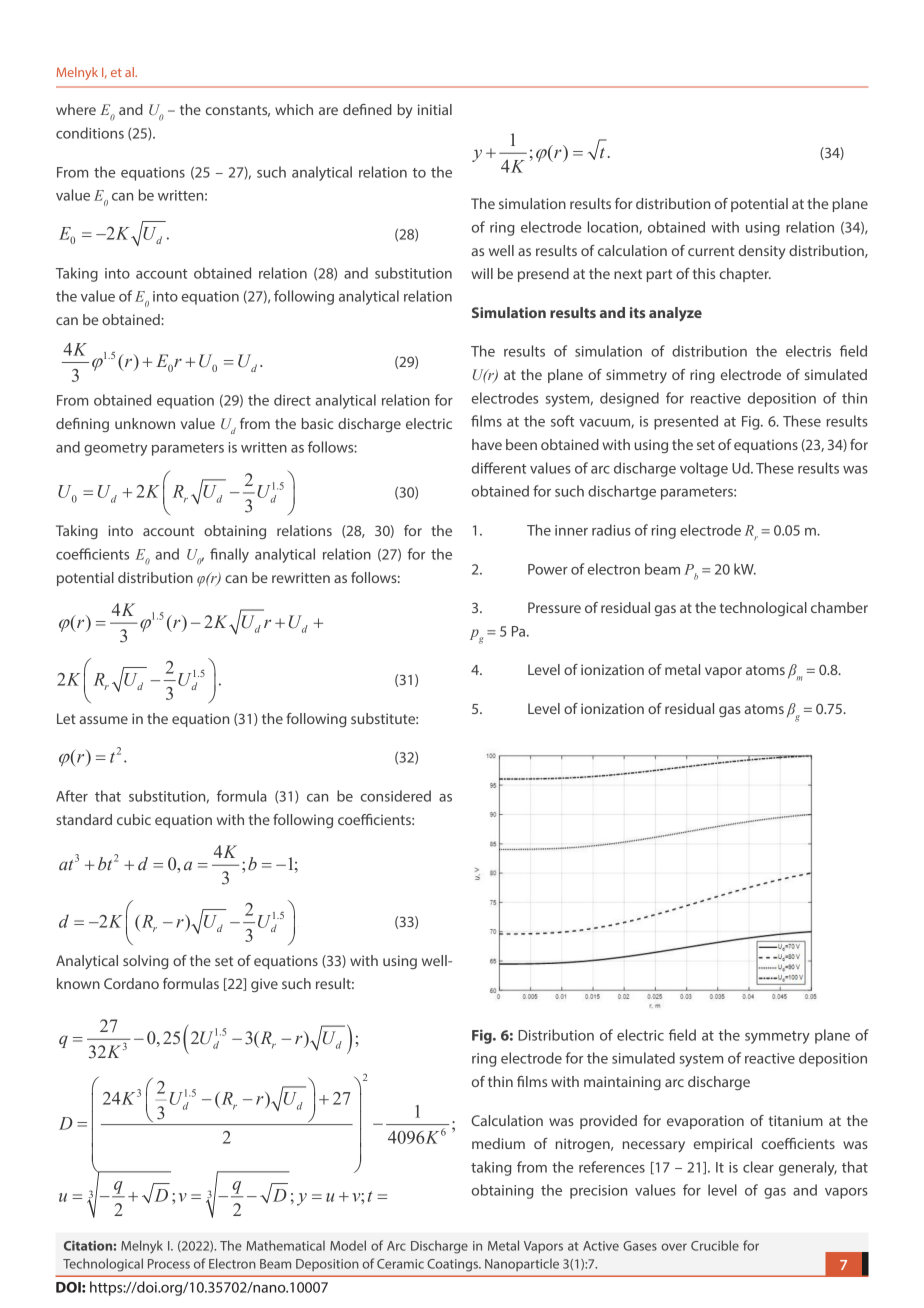  What do you see at coordinates (264, 985) in the page?
I see `give` at bounding box center [264, 985].
